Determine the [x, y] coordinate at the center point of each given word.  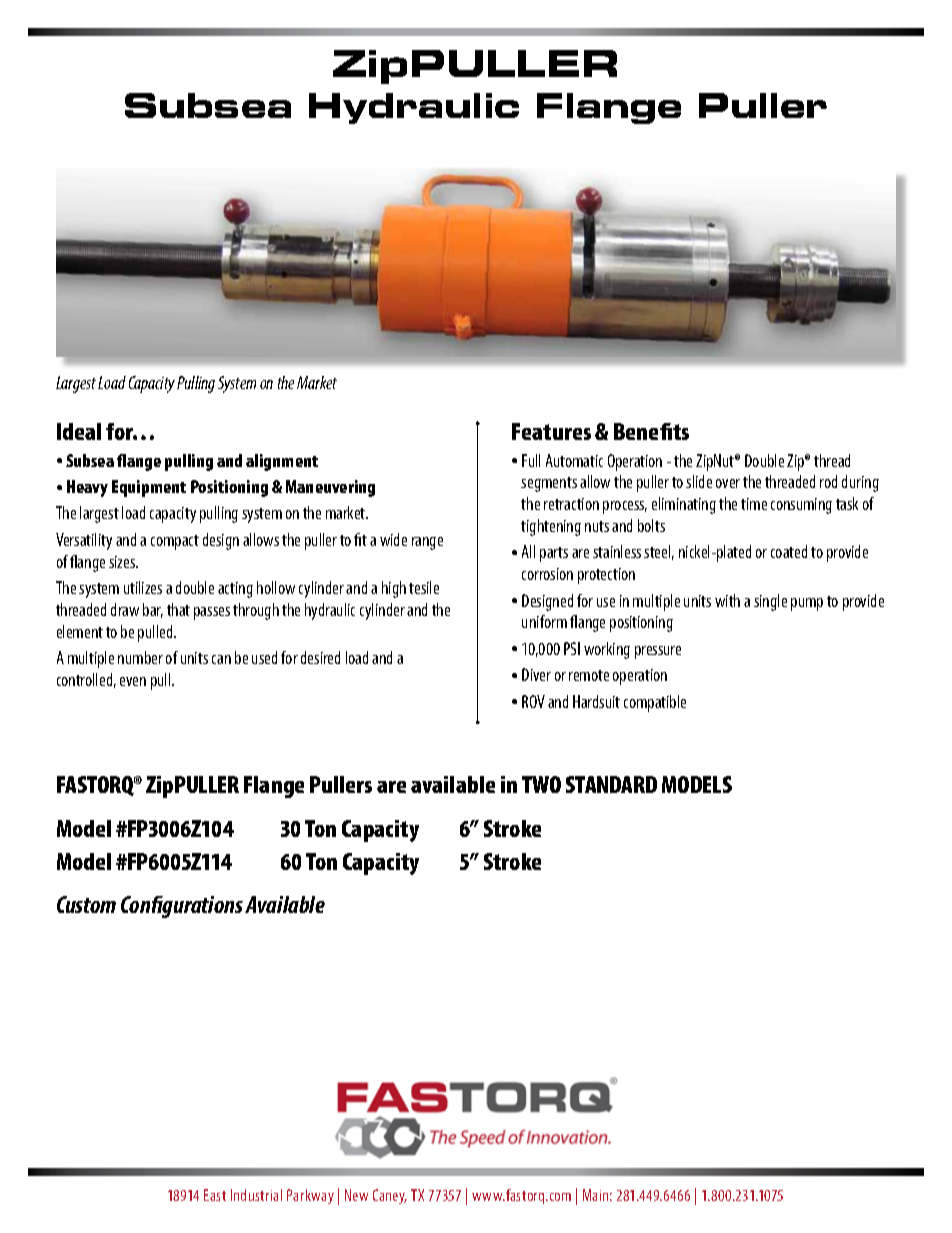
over [728, 483]
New [356, 1195]
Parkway [310, 1196]
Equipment [149, 488]
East [215, 1195]
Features [551, 431]
